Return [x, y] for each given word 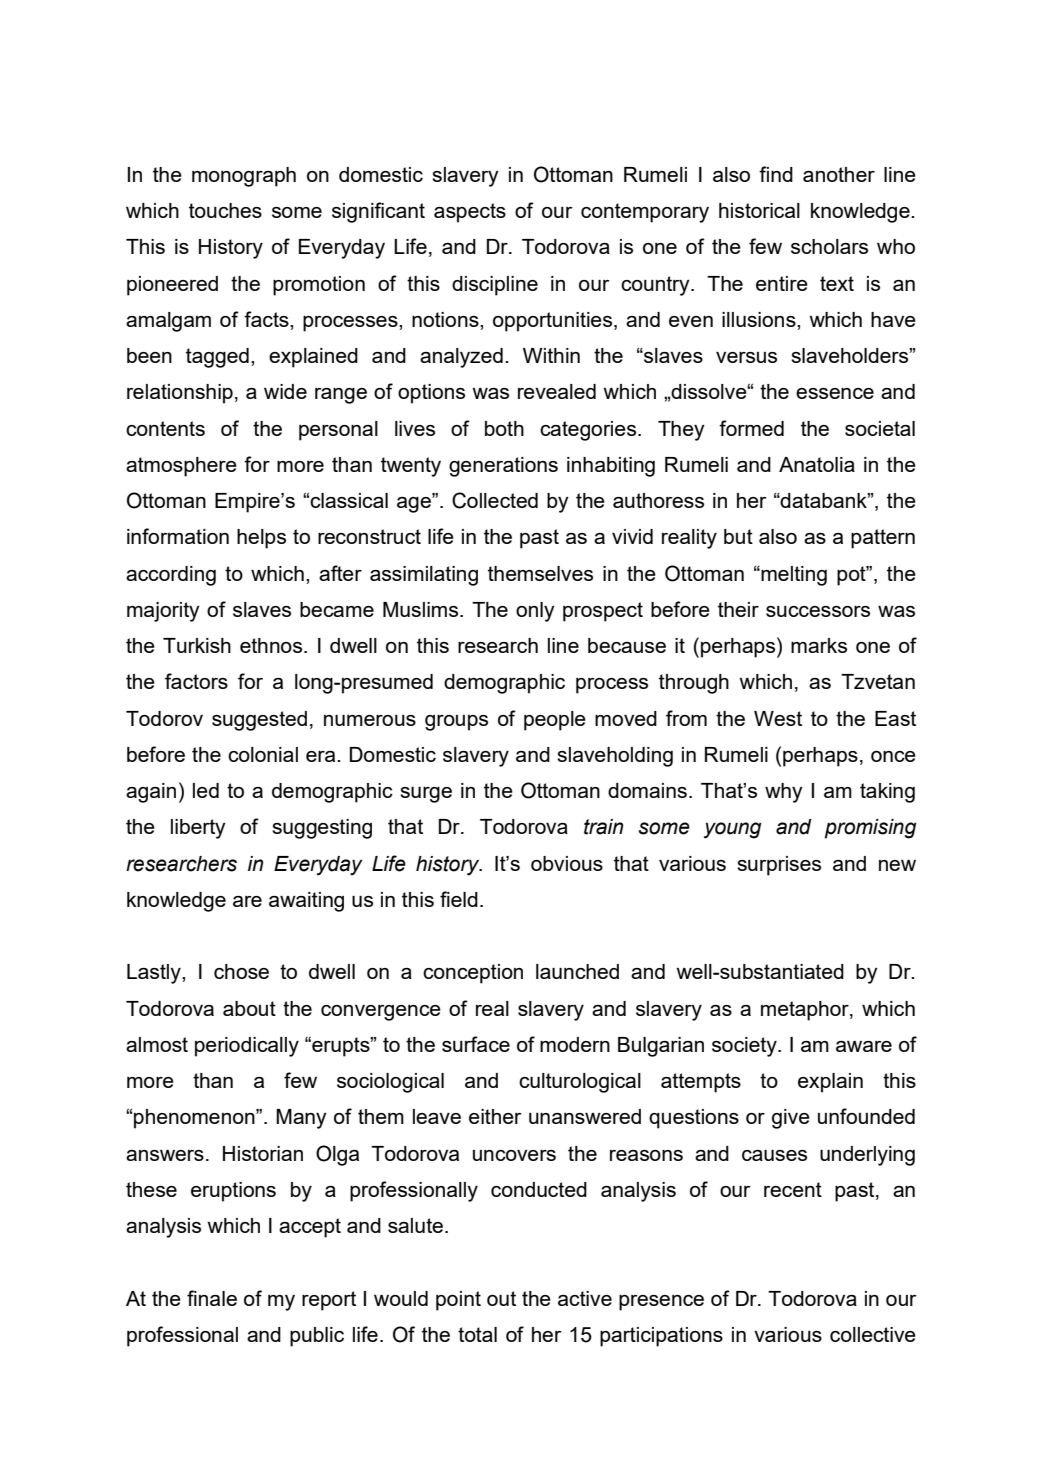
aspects [470, 213]
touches [225, 210]
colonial [263, 754]
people [555, 721]
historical [759, 210]
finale [212, 1298]
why [784, 793]
